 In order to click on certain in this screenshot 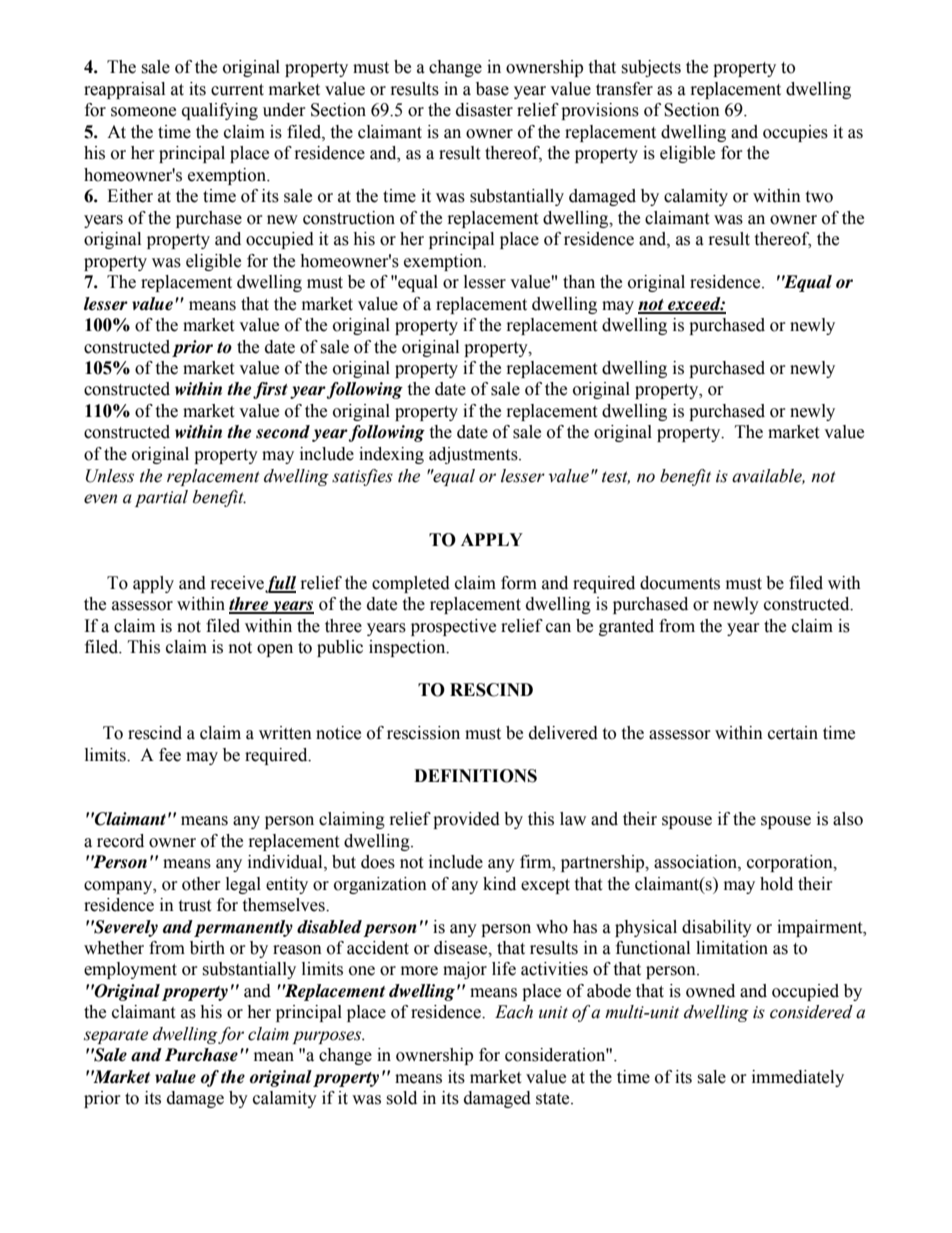, I will do `click(793, 733)`.
